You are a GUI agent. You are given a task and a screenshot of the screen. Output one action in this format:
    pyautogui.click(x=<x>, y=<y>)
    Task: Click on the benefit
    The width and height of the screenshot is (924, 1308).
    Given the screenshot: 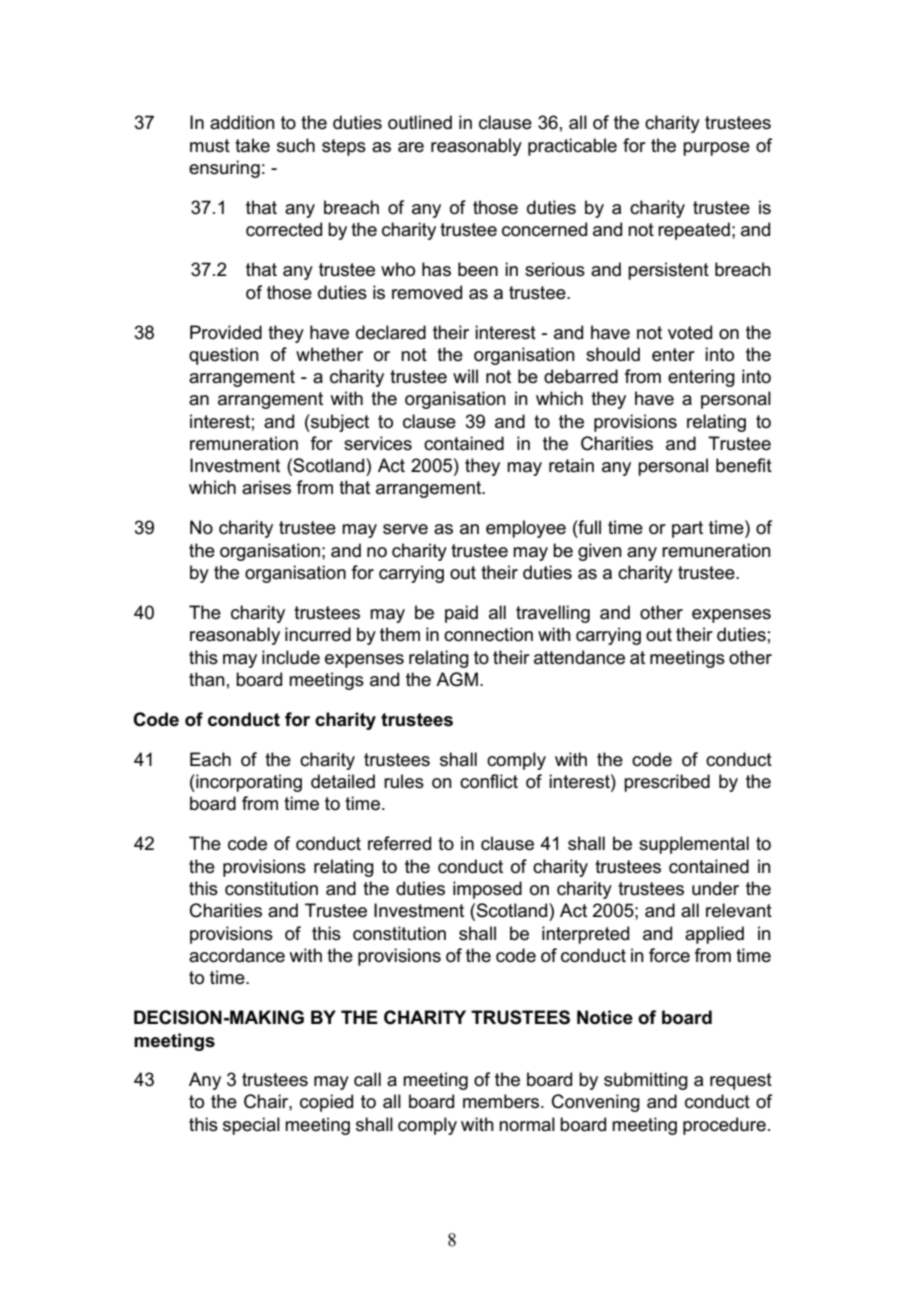 What is the action you would take?
    pyautogui.click(x=744, y=465)
